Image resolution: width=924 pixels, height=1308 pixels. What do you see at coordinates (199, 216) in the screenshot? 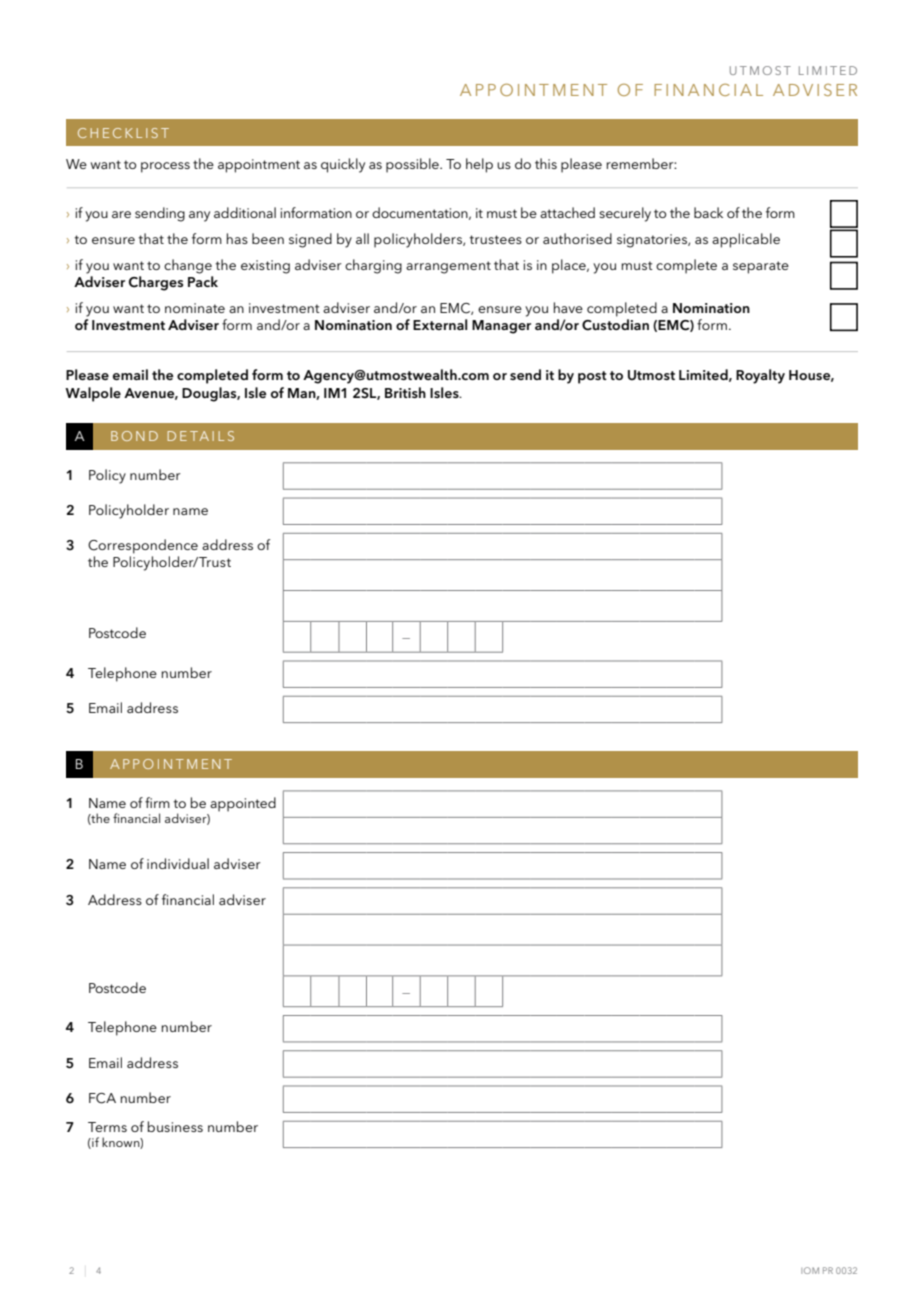
I see `any` at bounding box center [199, 216].
